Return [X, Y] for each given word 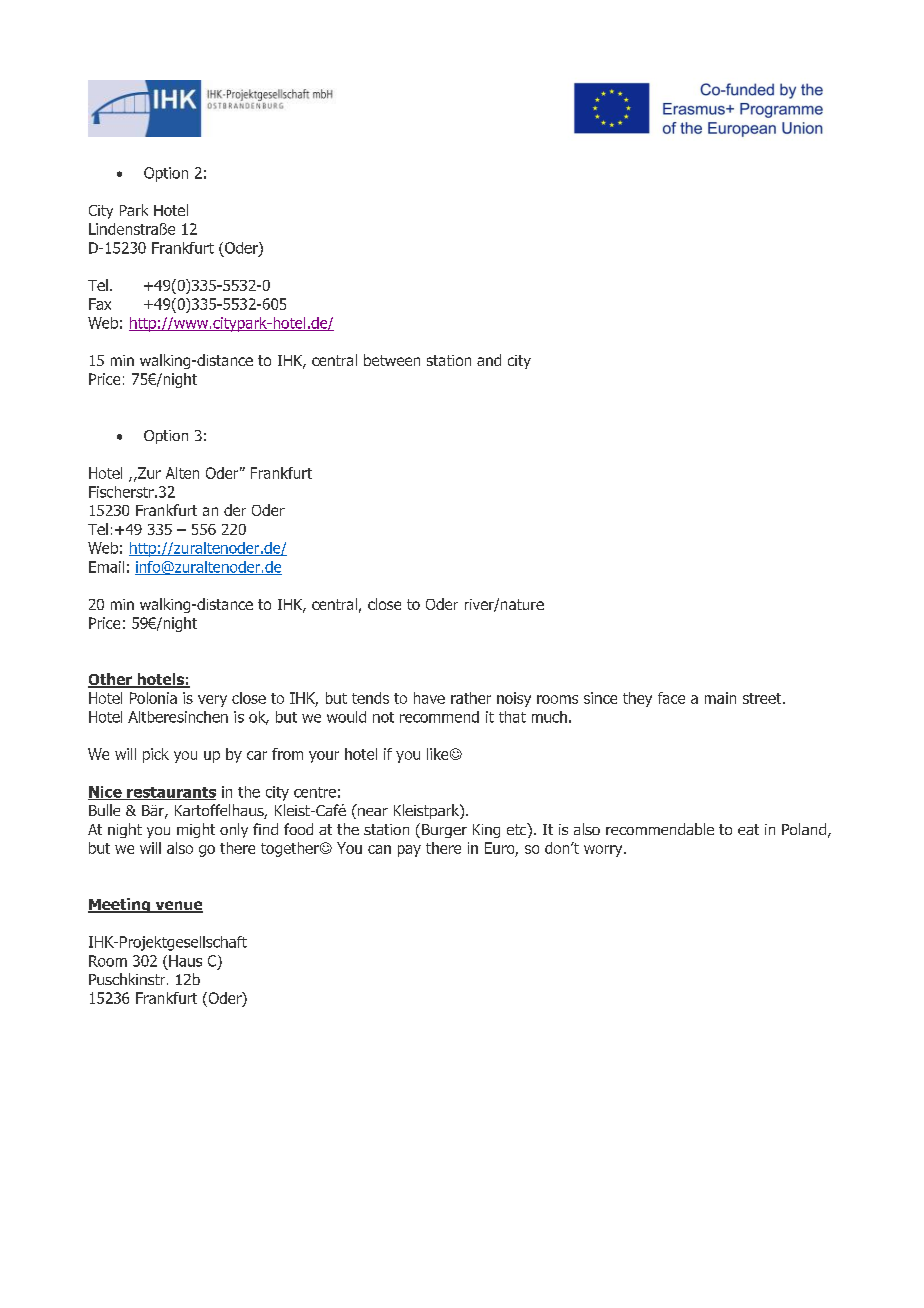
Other [111, 680]
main [720, 698]
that [512, 717]
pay [409, 851]
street [763, 698]
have [429, 698]
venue [178, 907]
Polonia [153, 698]
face [671, 698]
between [392, 360]
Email [106, 567]
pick [156, 755]
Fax [100, 304]
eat [748, 829]
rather [471, 698]
